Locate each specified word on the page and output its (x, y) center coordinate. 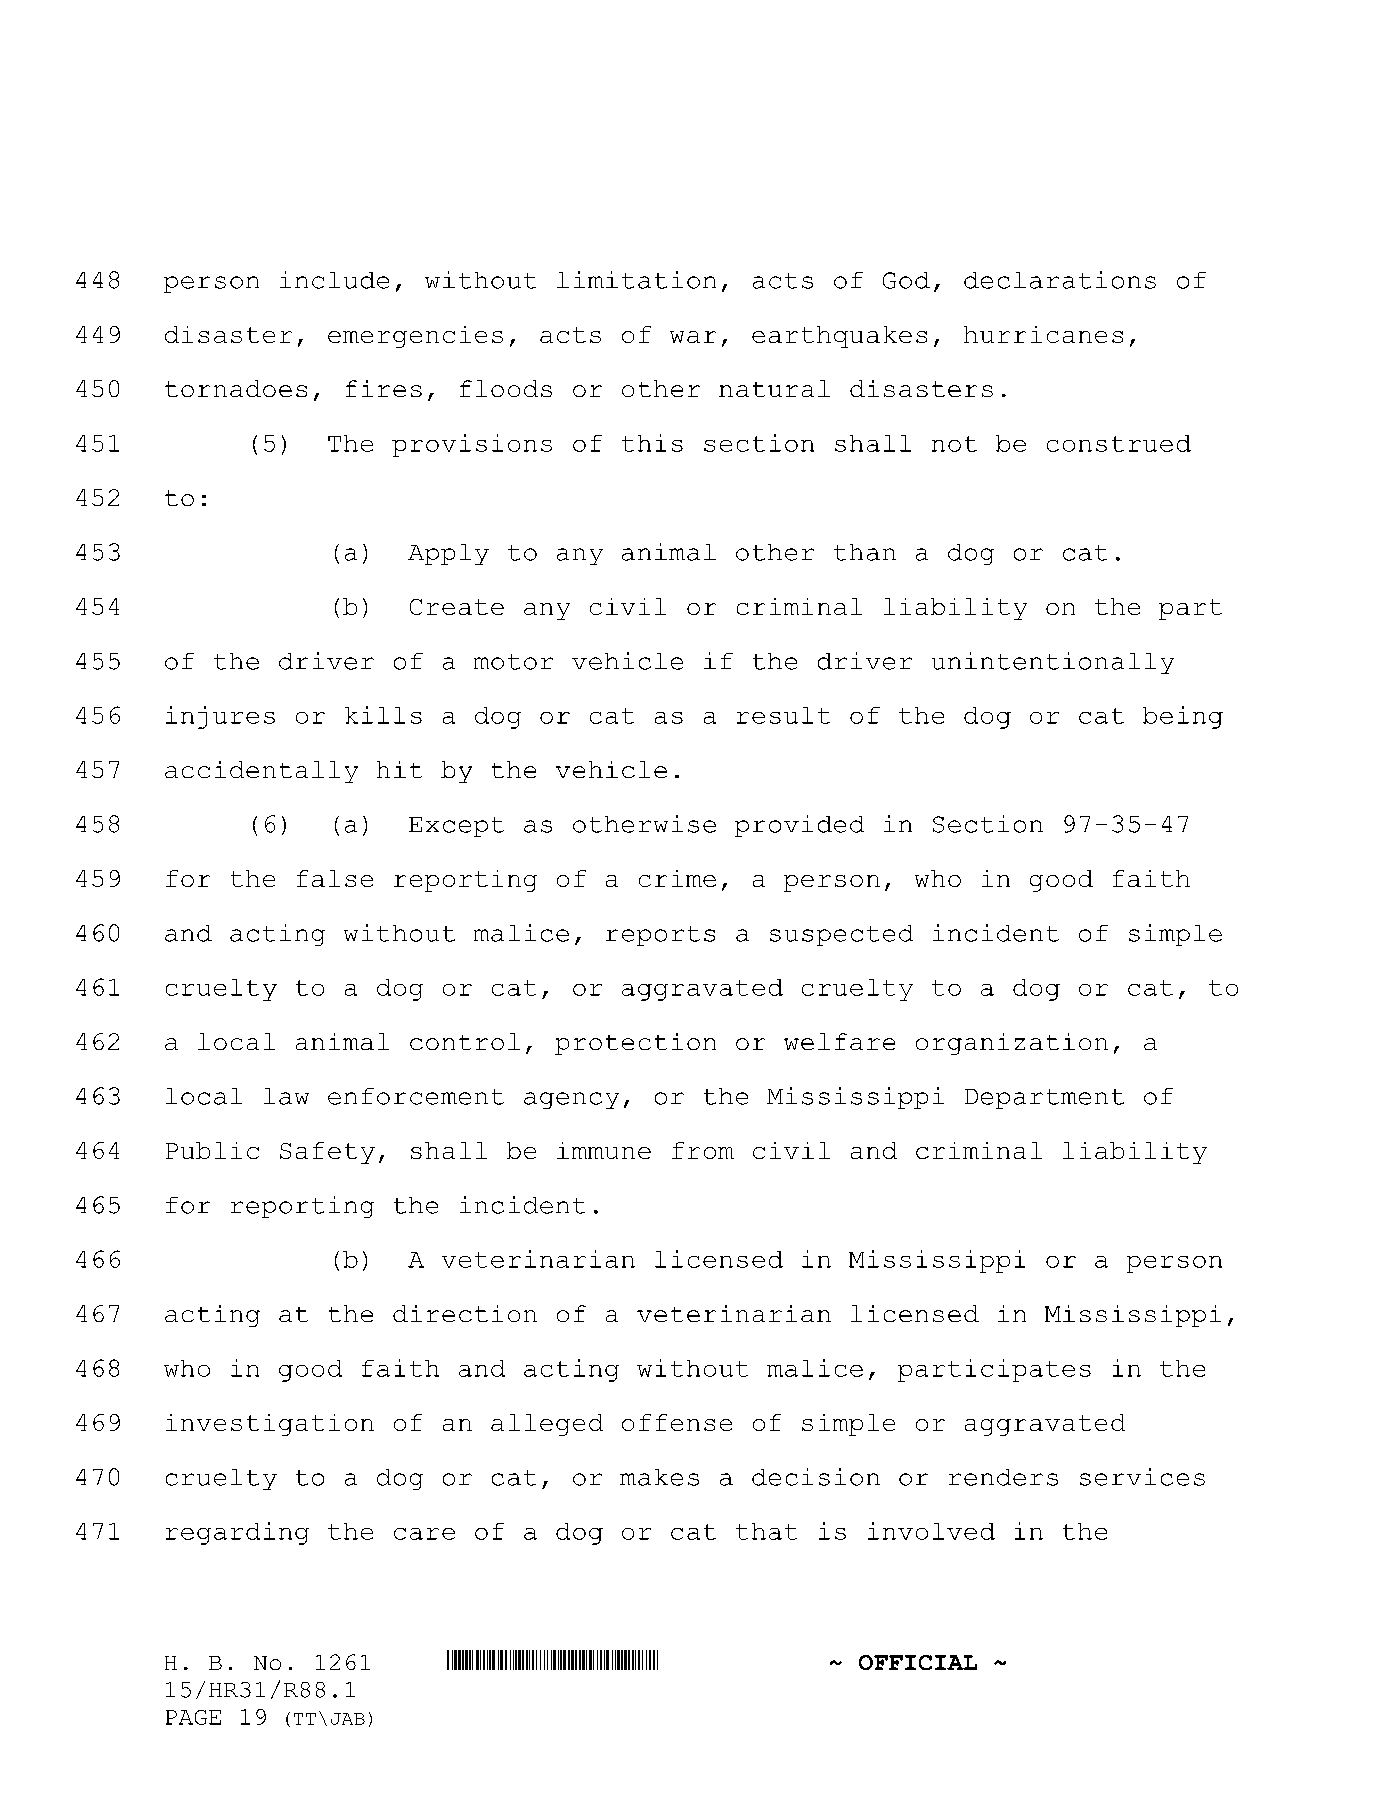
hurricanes (1043, 334)
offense (677, 1422)
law (286, 1096)
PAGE (193, 1717)
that (766, 1531)
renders (1003, 1477)
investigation (270, 1425)
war (693, 337)
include (334, 280)
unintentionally (1053, 663)
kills (383, 715)
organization (1012, 1044)
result (783, 715)
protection (635, 1044)
